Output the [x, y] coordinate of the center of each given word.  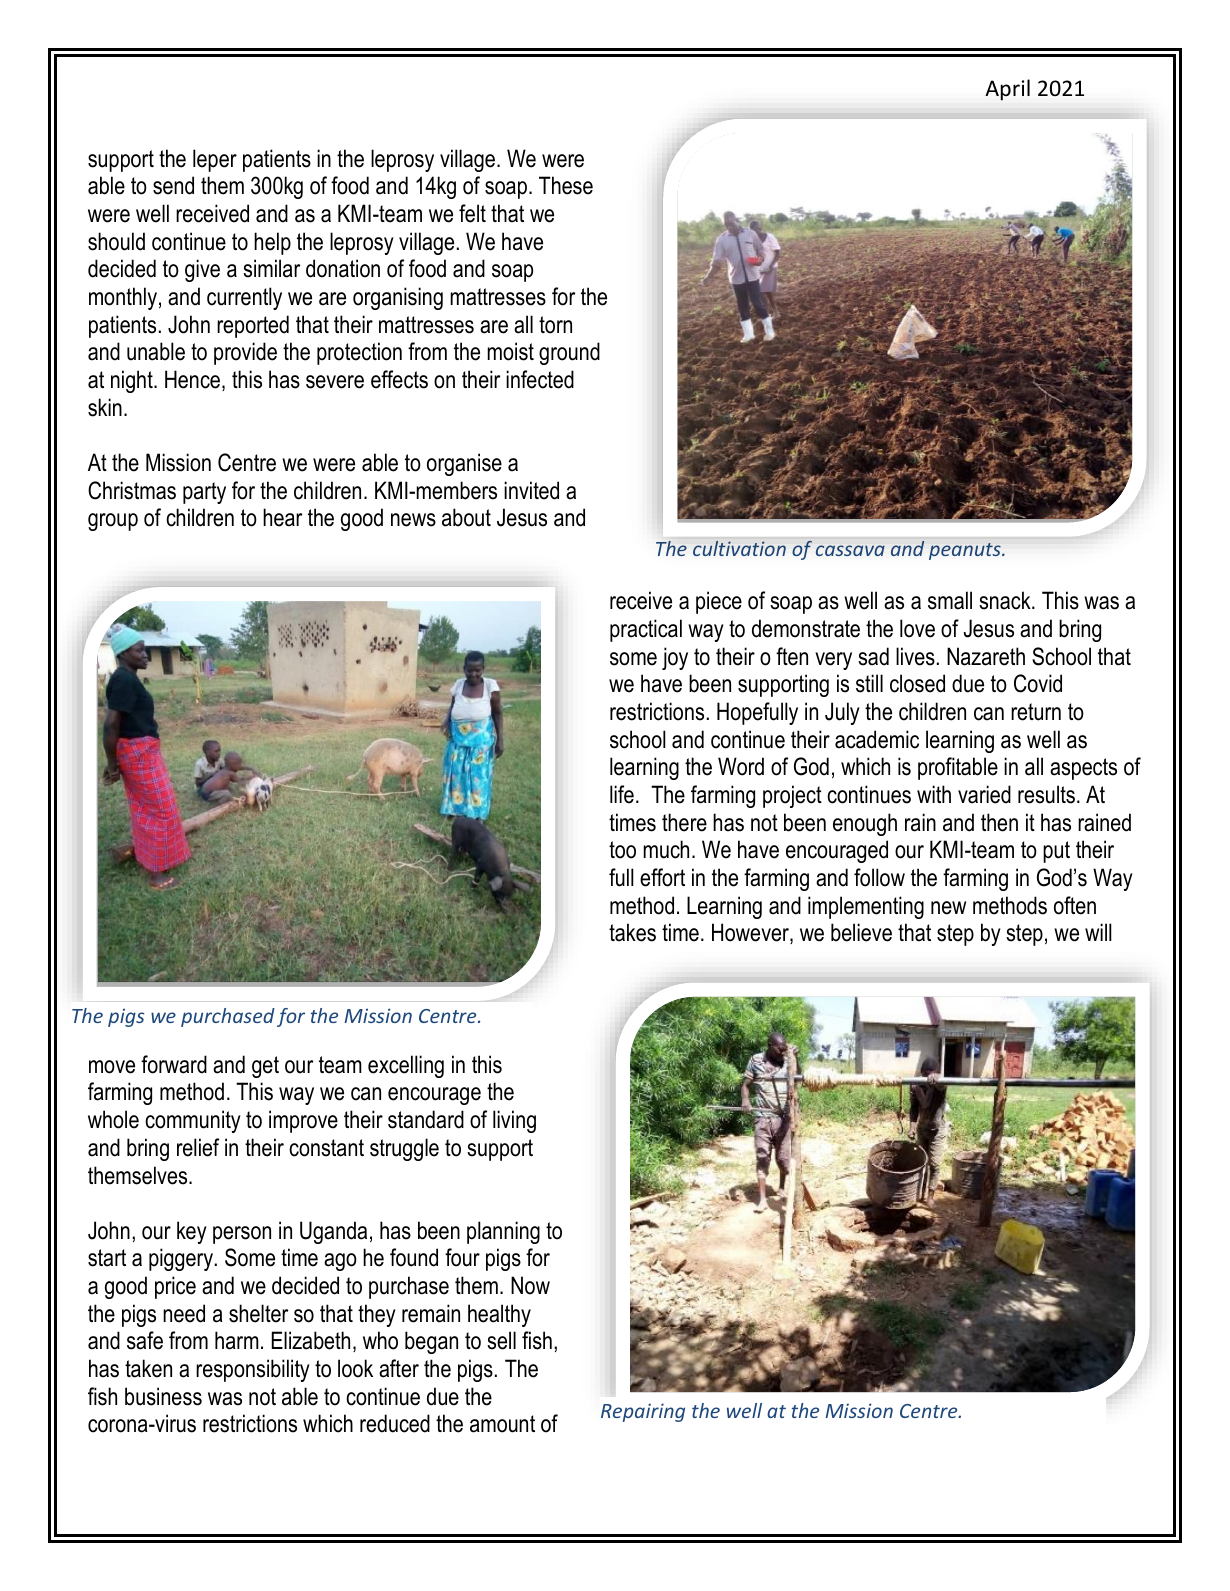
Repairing [643, 1412]
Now [530, 1285]
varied [984, 794]
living [514, 1121]
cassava [850, 550]
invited [531, 490]
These [566, 185]
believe [861, 932]
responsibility [253, 1370]
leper [215, 160]
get [265, 1067]
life [622, 794]
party [204, 493]
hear [282, 517]
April [1007, 90]
